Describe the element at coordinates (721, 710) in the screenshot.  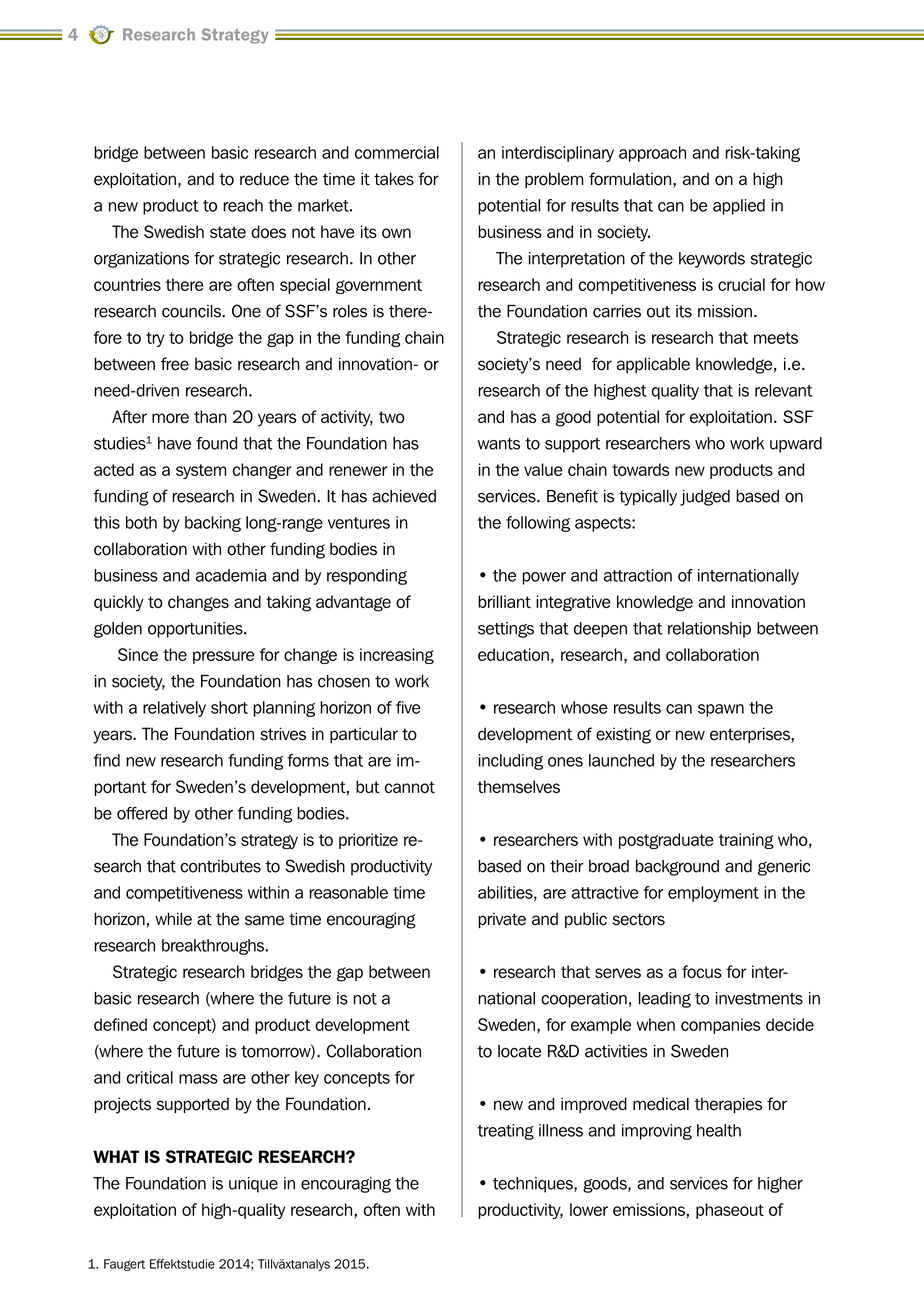
I see `spawn` at that location.
